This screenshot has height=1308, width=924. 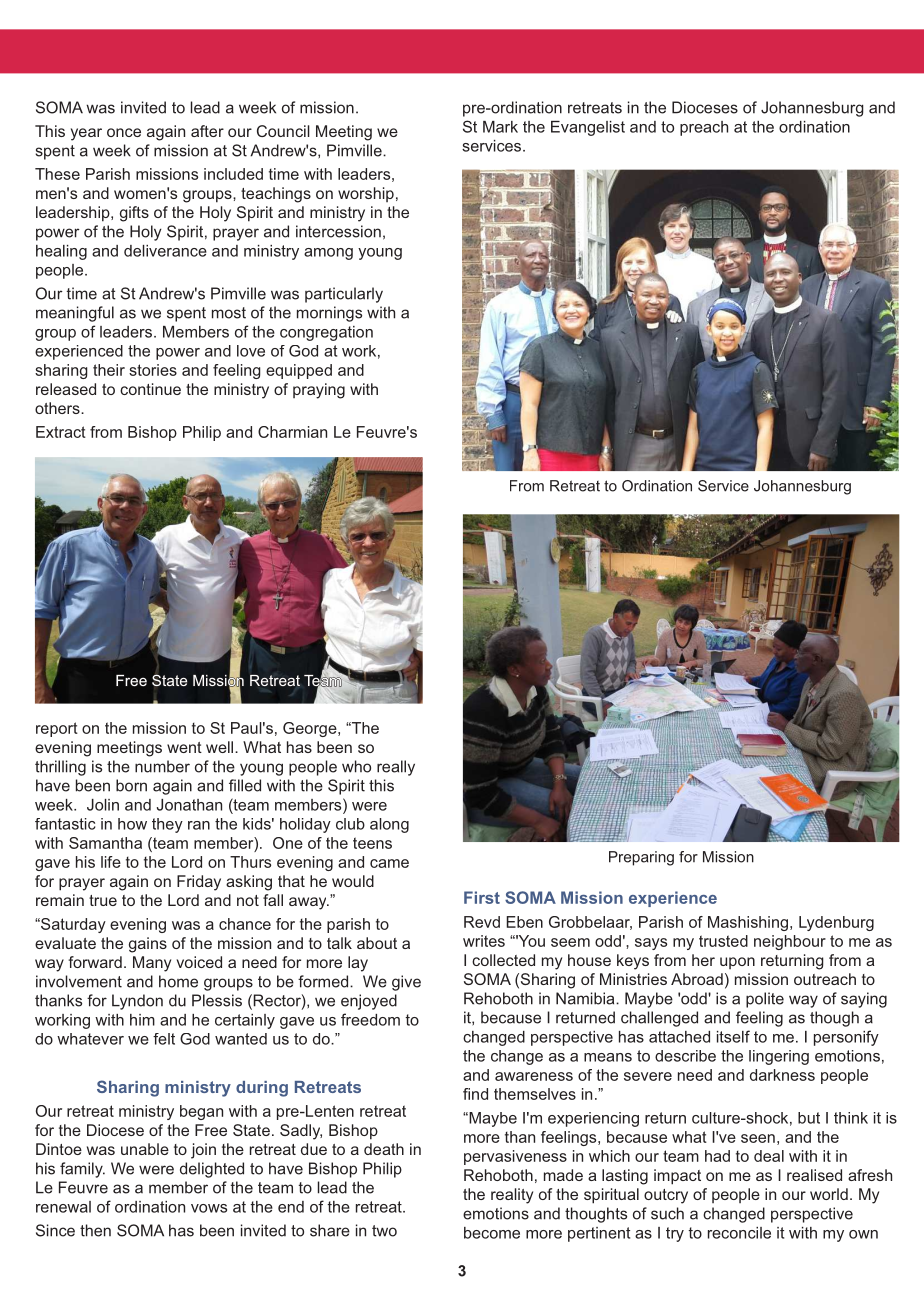 What do you see at coordinates (209, 1208) in the screenshot?
I see `vows` at bounding box center [209, 1208].
